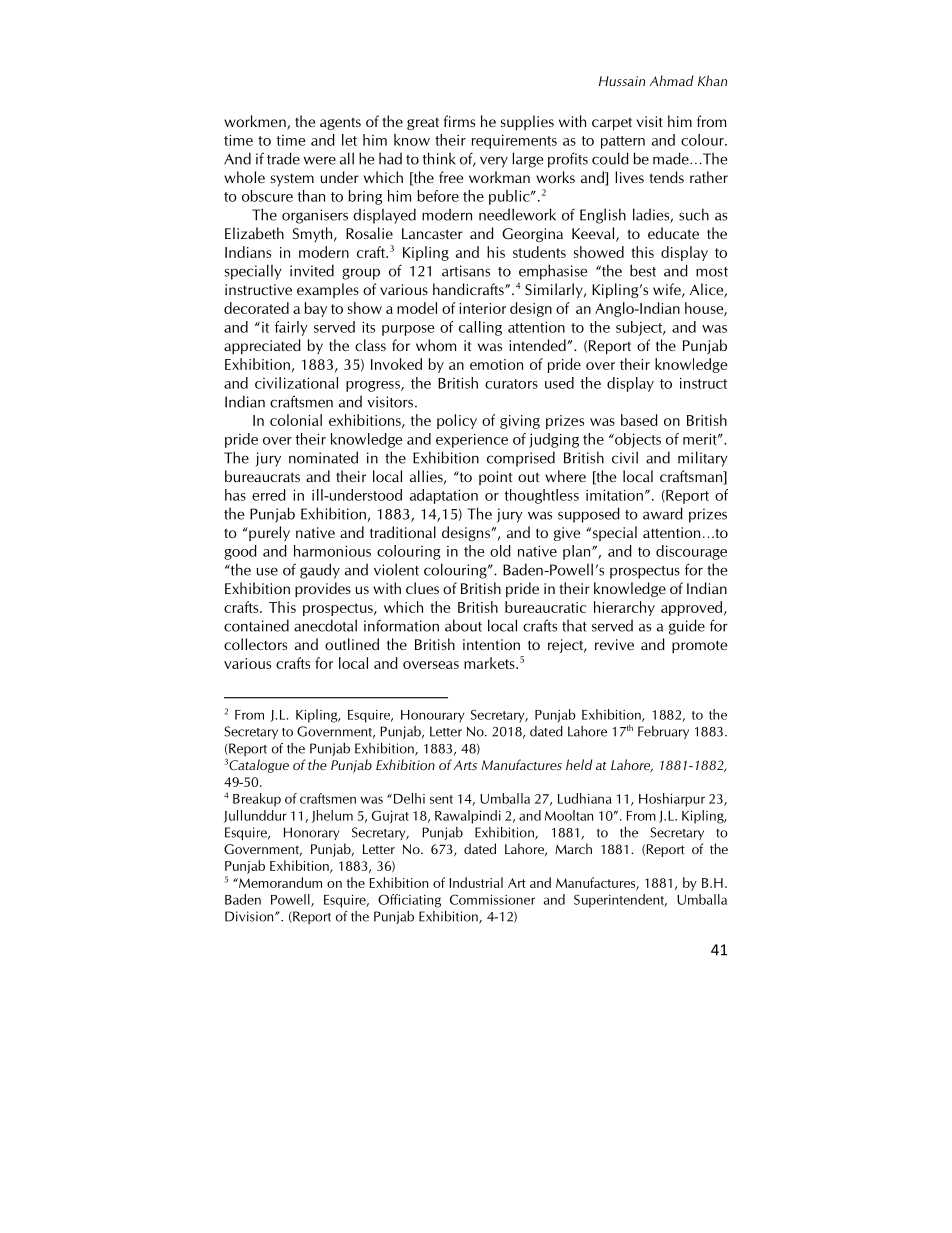 Image resolution: width=952 pixels, height=1233 pixels. Describe the element at coordinates (640, 328) in the image. I see `subject` at that location.
